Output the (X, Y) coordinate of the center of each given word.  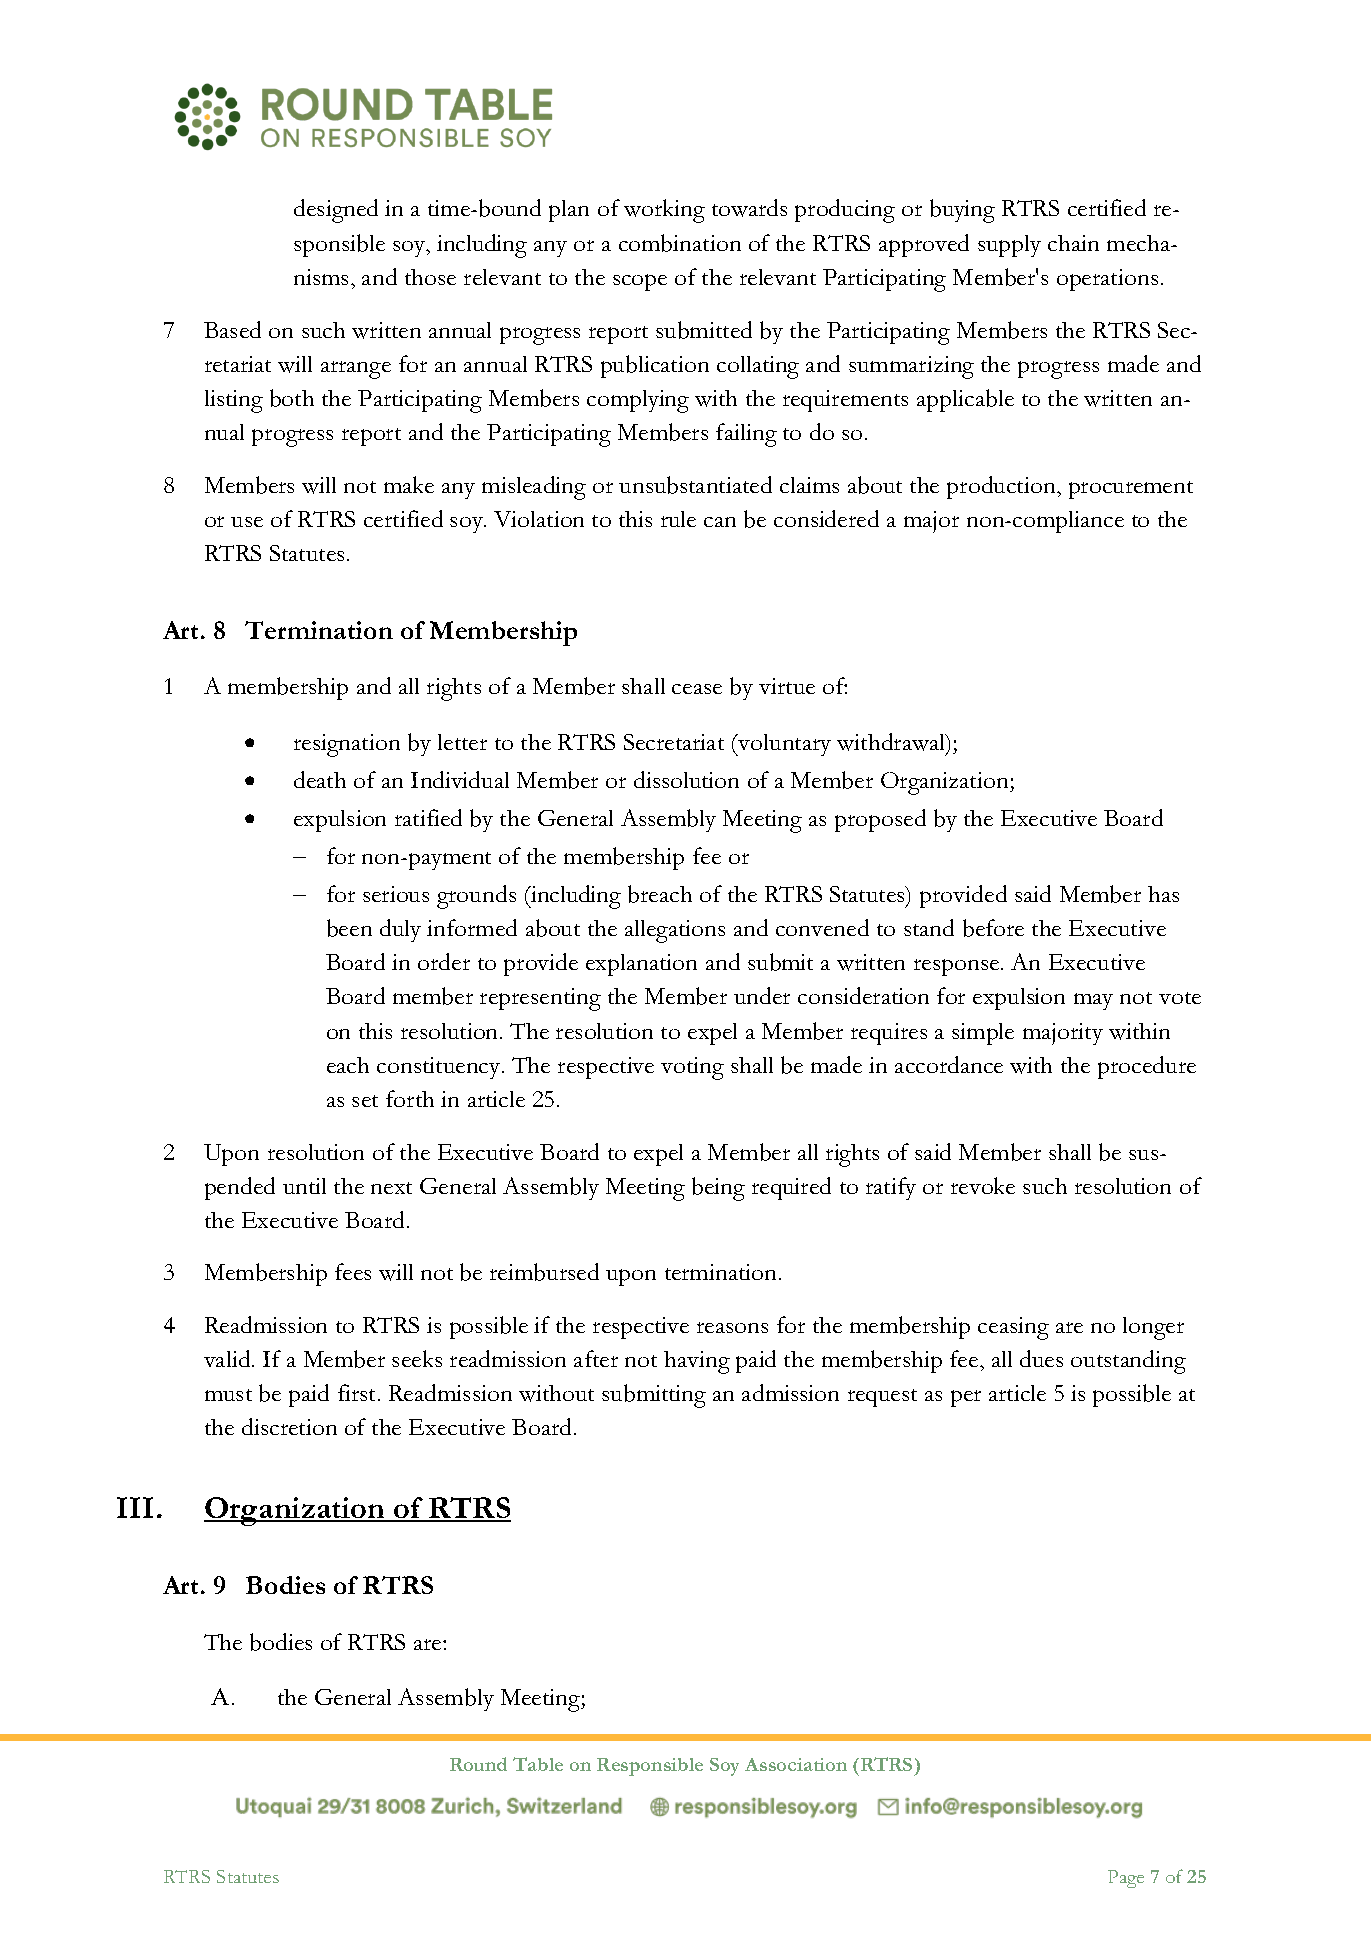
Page (1126, 1879)
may (1093, 1001)
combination (680, 243)
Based (232, 329)
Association (796, 1764)
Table (538, 1764)
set (365, 1101)
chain (1073, 243)
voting (692, 1068)
